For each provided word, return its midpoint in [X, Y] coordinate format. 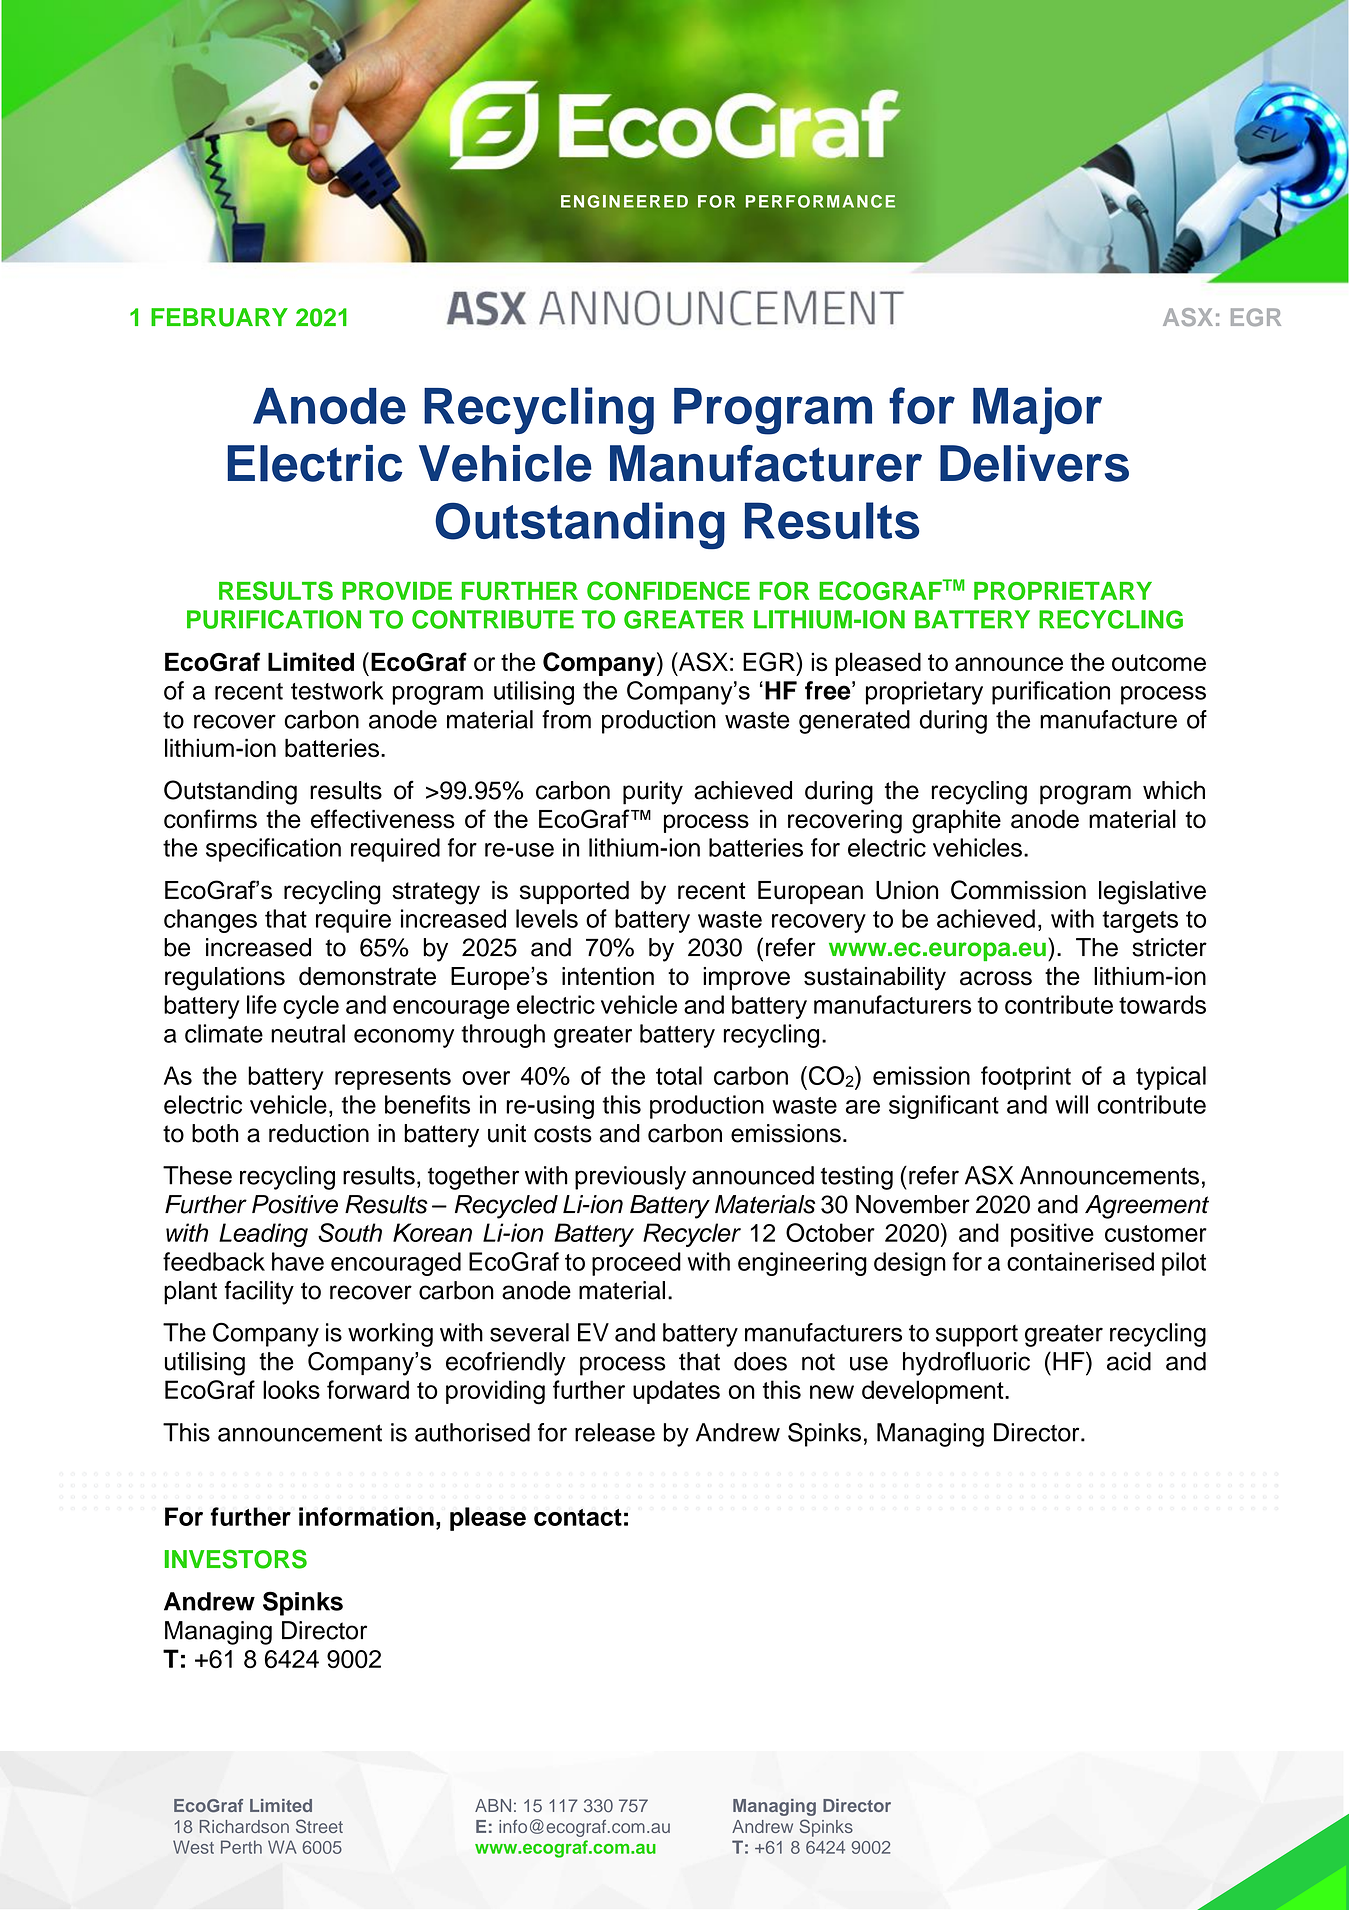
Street [319, 1826]
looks [291, 1389]
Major [1037, 410]
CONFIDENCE [668, 590]
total [679, 1075]
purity [653, 793]
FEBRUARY [219, 317]
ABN [493, 1805]
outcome [1159, 662]
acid [1129, 1361]
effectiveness [383, 819]
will [1071, 1104]
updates [676, 1392]
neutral [308, 1033]
